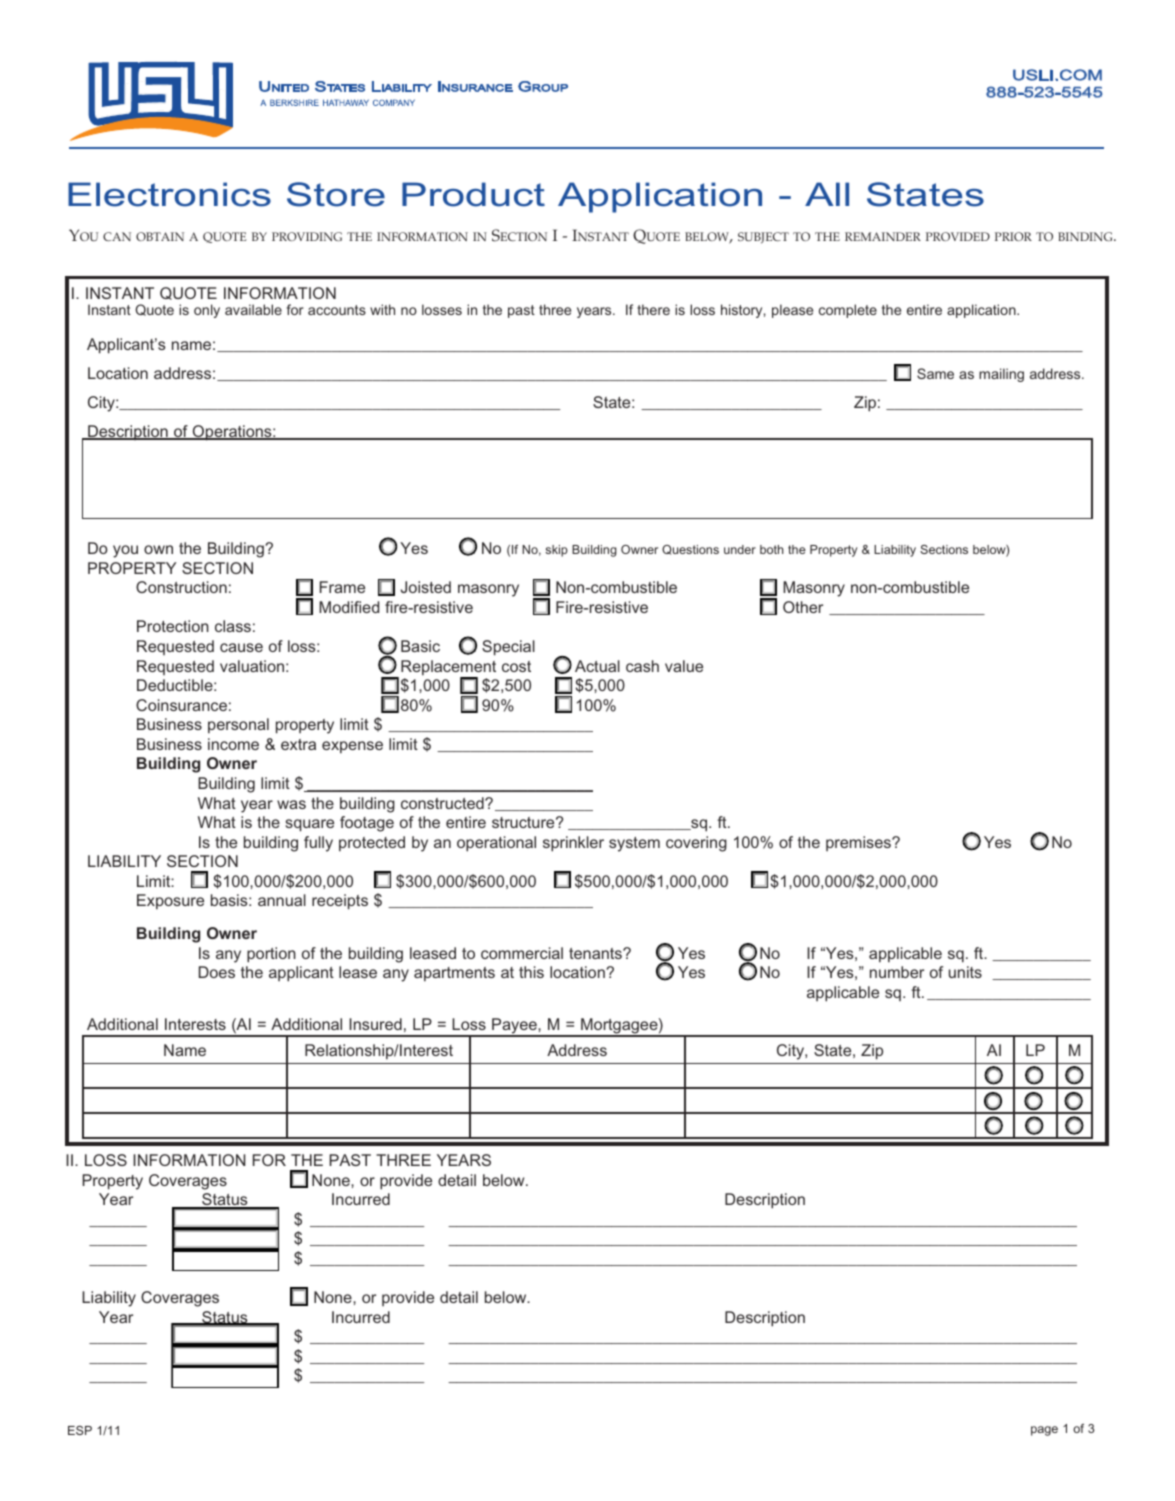 This screenshot has width=1175, height=1501. I want to click on obtain, so click(160, 236).
